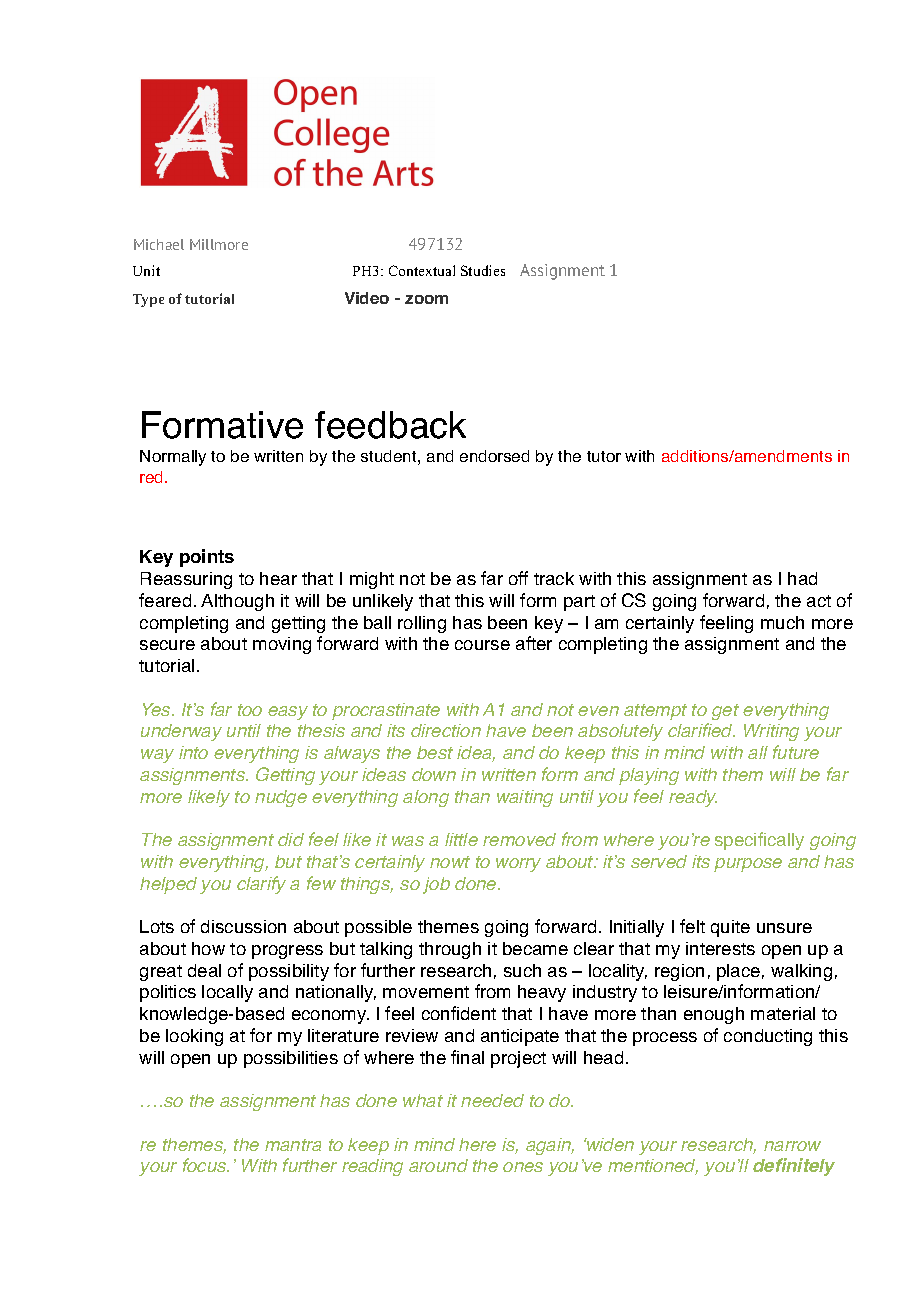 This screenshot has height=1308, width=924. I want to click on Normally, so click(173, 458).
